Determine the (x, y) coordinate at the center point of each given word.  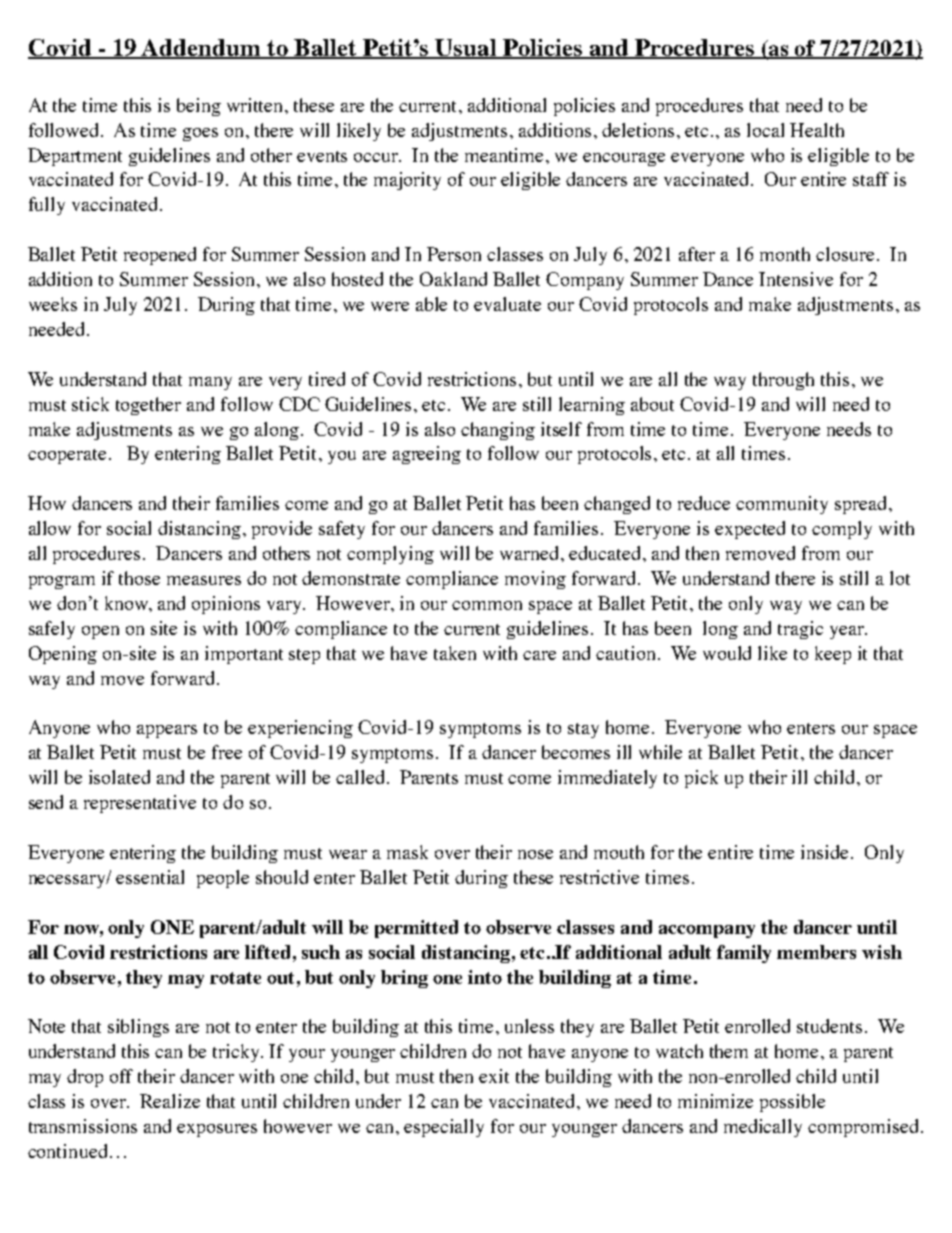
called (360, 777)
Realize (170, 1101)
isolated (119, 777)
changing (498, 431)
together (148, 406)
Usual (466, 49)
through (783, 381)
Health (817, 130)
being (199, 107)
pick (701, 779)
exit (494, 1076)
